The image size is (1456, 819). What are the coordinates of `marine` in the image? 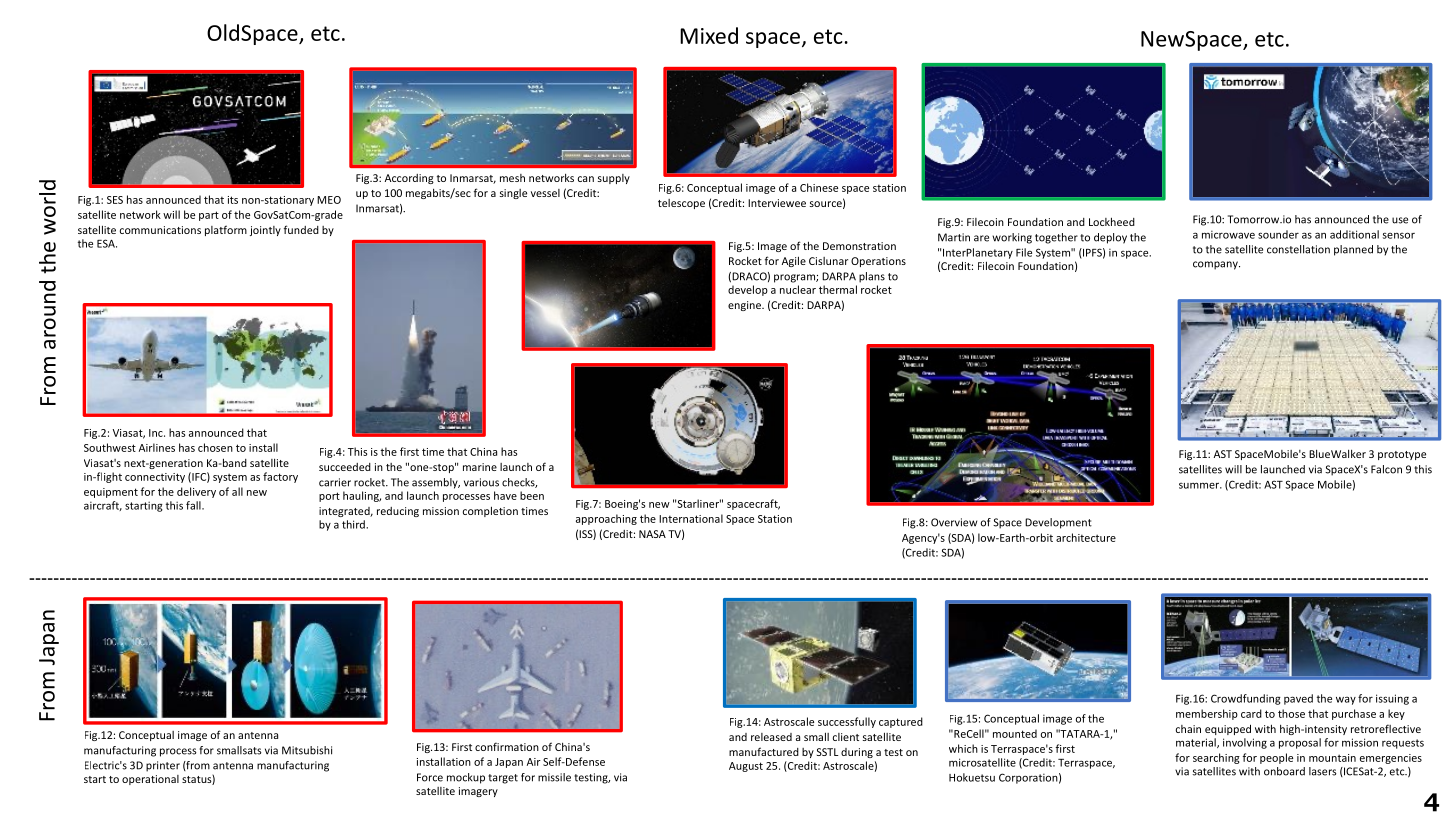 It's located at (480, 467).
